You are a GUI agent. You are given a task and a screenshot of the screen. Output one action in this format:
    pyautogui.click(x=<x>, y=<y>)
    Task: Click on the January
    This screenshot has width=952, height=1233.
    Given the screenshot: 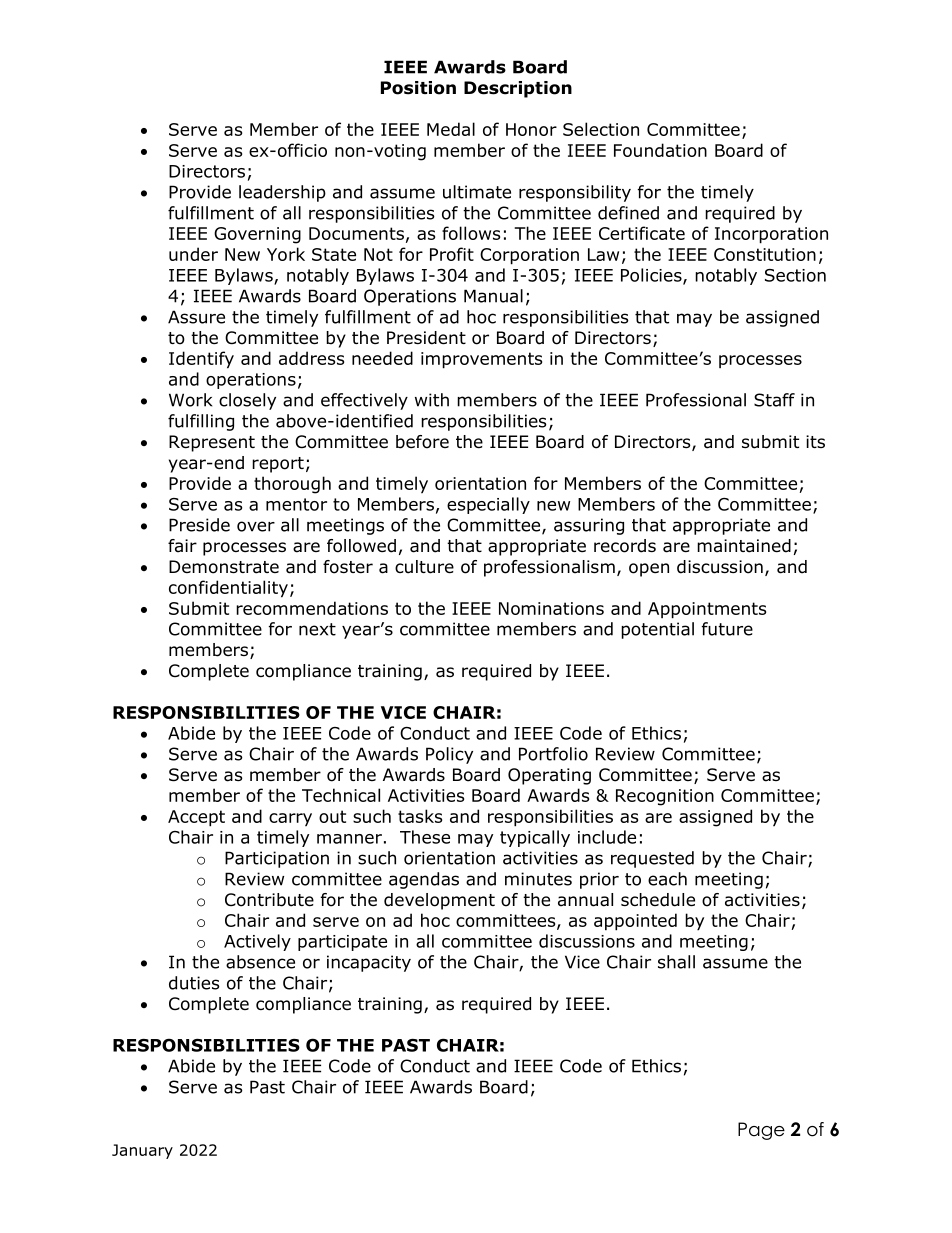 What is the action you would take?
    pyautogui.click(x=142, y=1151)
